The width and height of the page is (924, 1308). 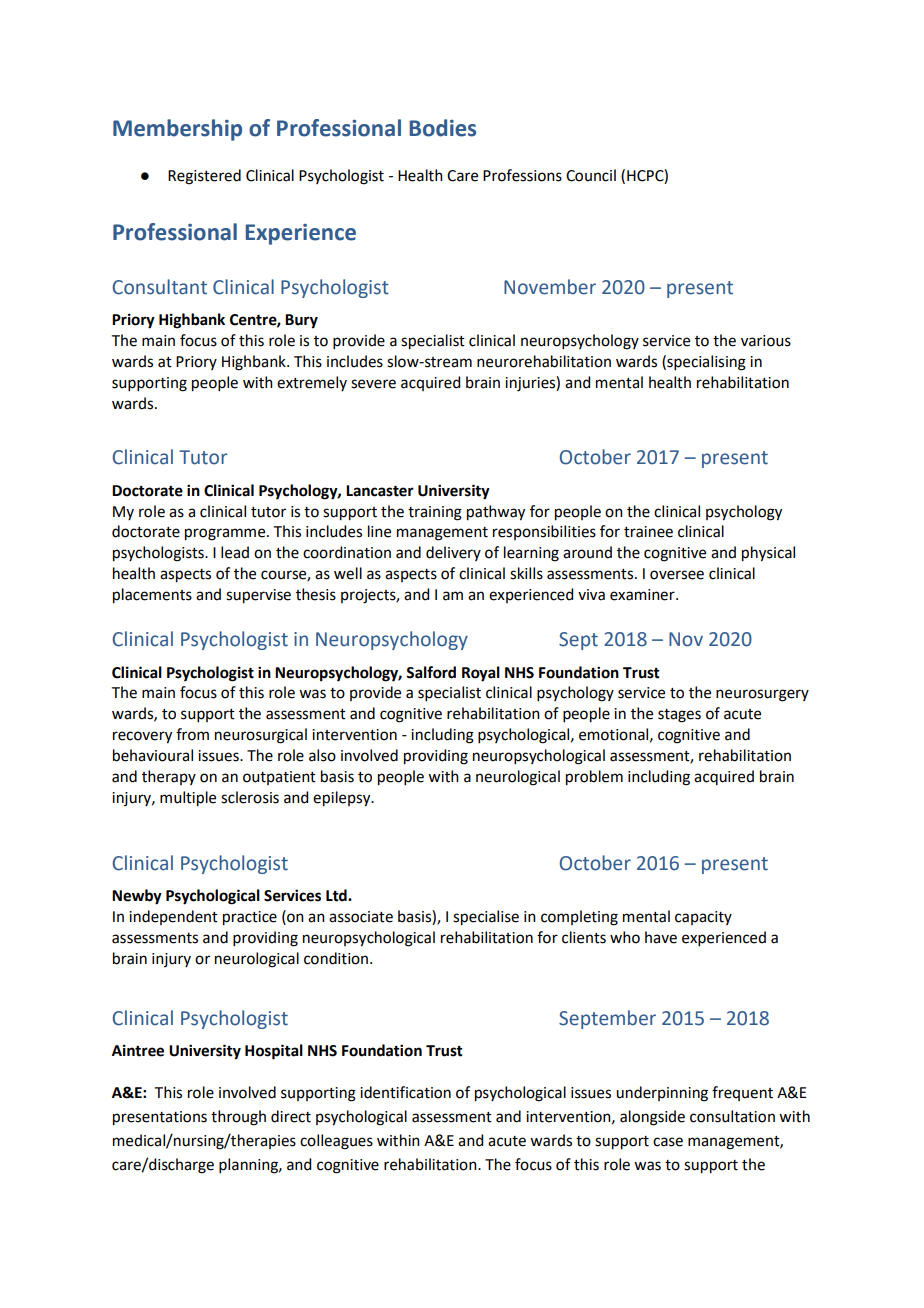 I want to click on capacity, so click(x=703, y=918).
